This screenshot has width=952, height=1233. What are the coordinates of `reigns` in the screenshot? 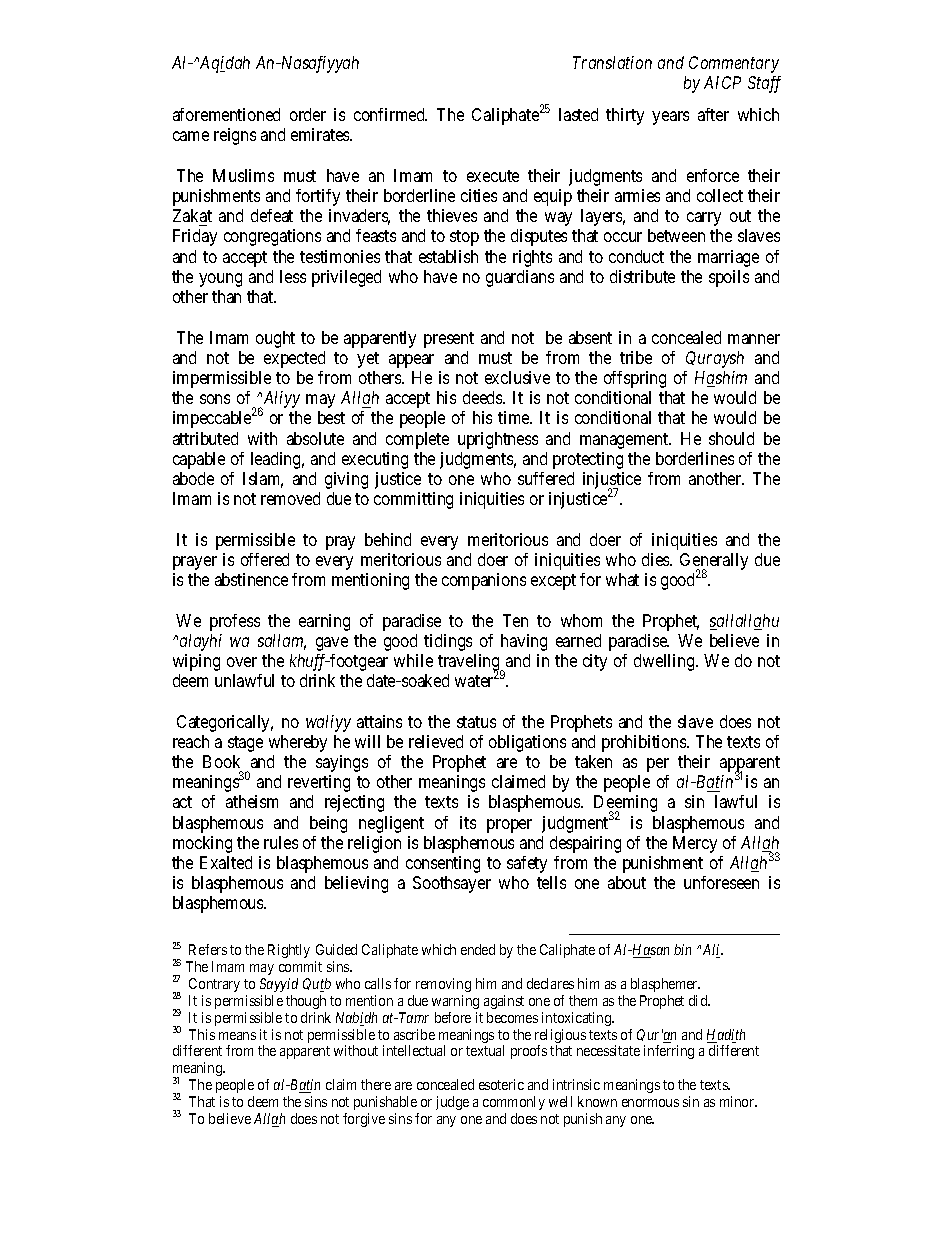 It's located at (235, 136).
